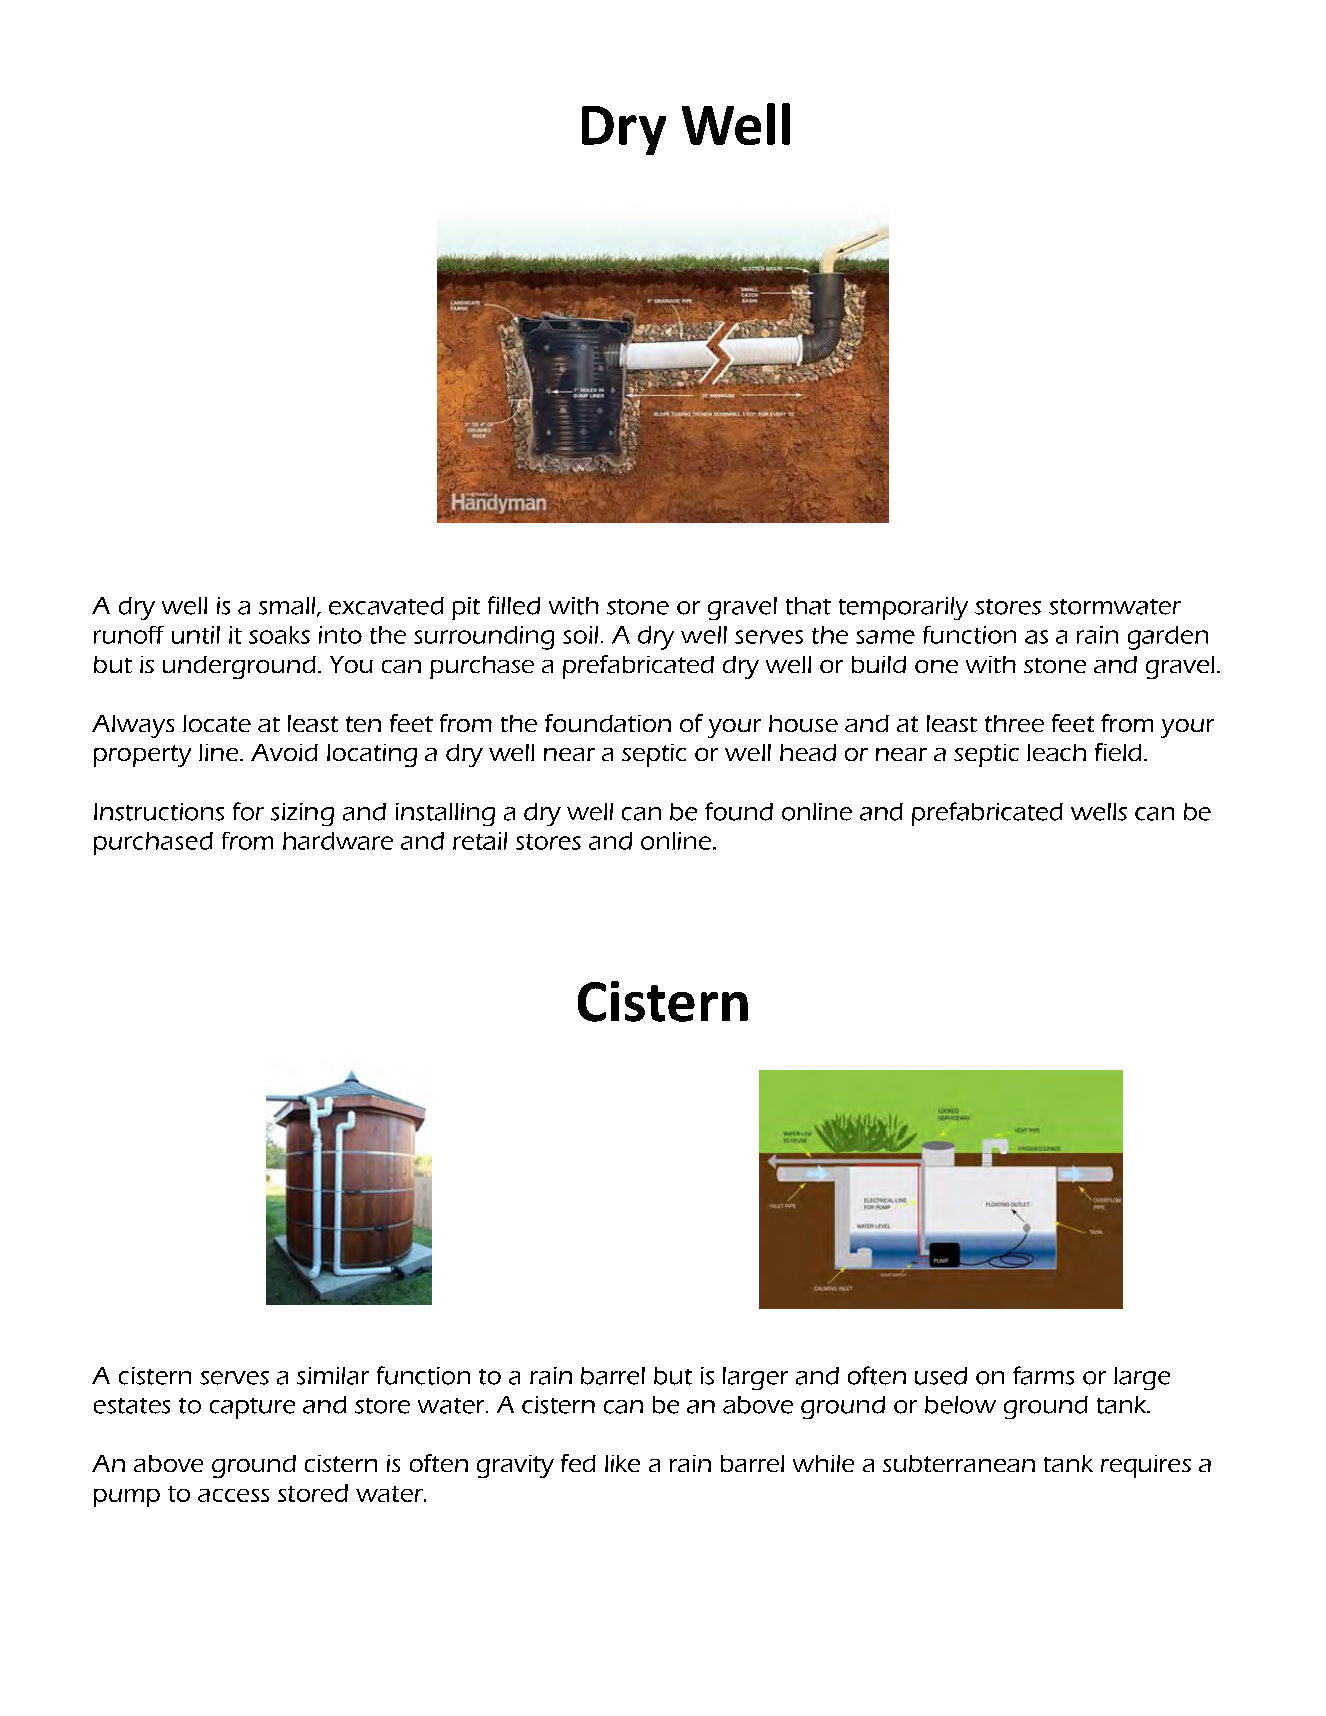 The image size is (1326, 1716). I want to click on retail, so click(480, 841).
